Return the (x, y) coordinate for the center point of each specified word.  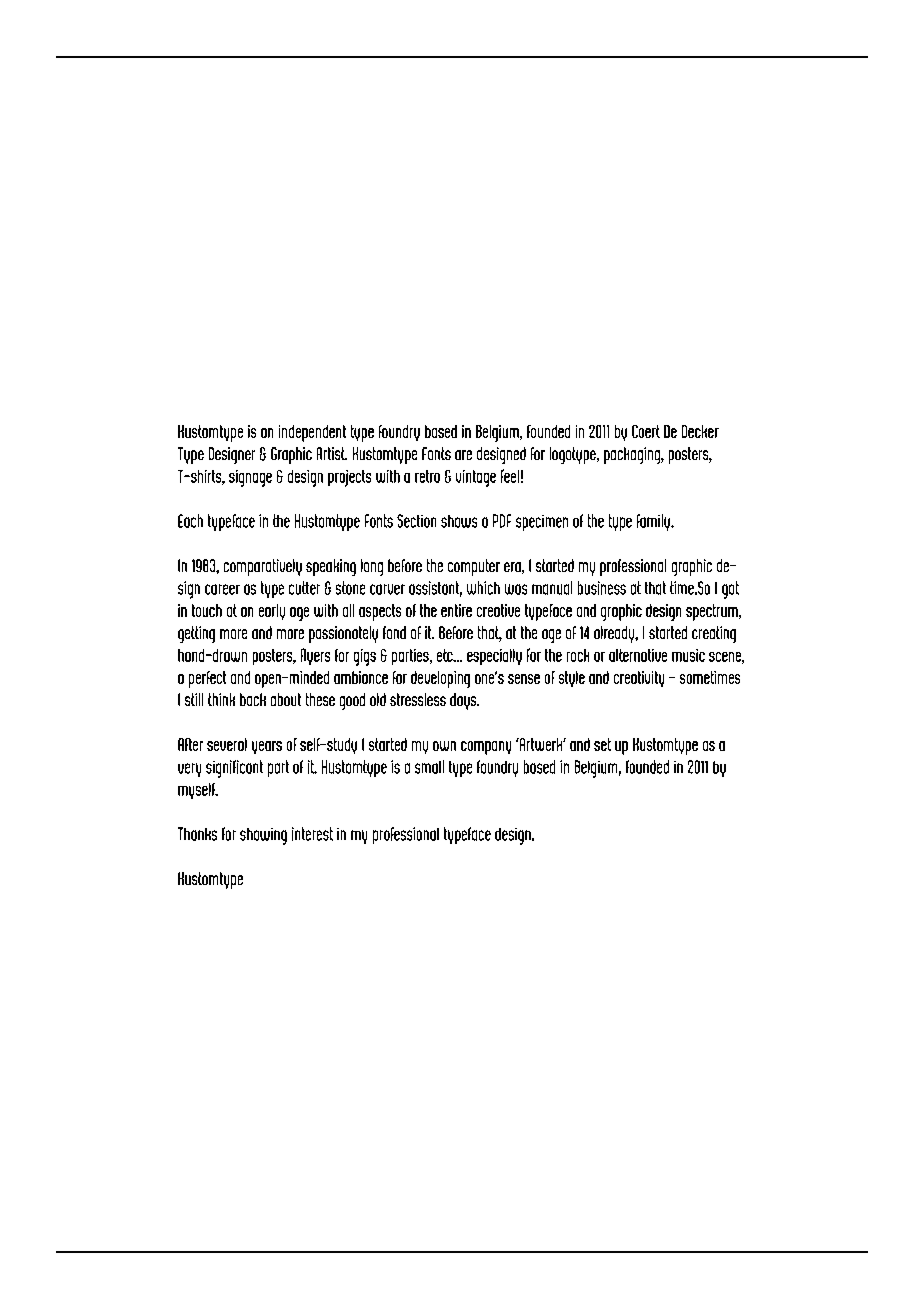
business (602, 588)
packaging (633, 455)
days (464, 701)
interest (312, 834)
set (602, 744)
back (253, 699)
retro (427, 476)
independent (312, 433)
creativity (639, 679)
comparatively (263, 567)
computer (474, 567)
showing (263, 836)
